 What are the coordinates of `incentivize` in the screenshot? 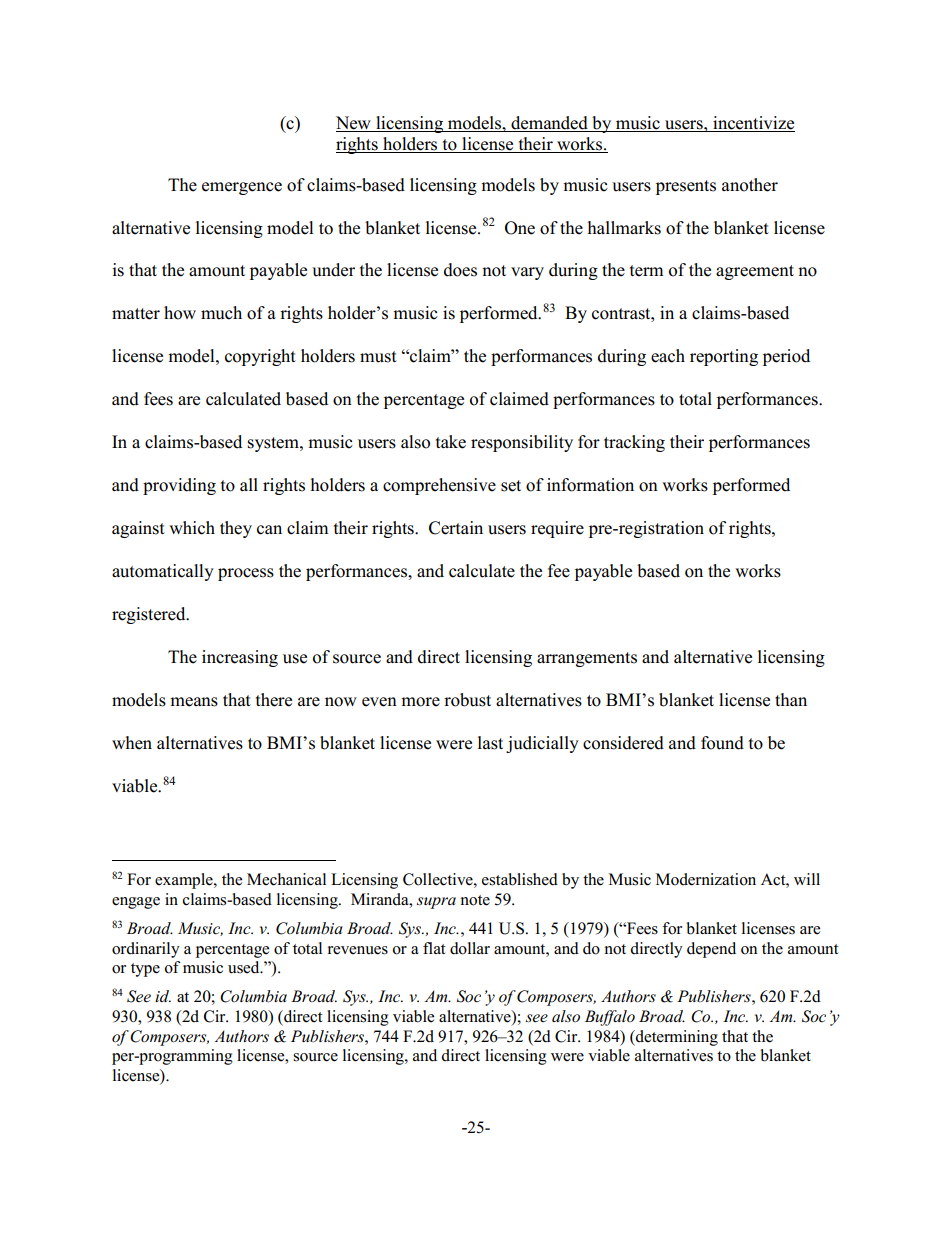 It's located at (753, 124).
